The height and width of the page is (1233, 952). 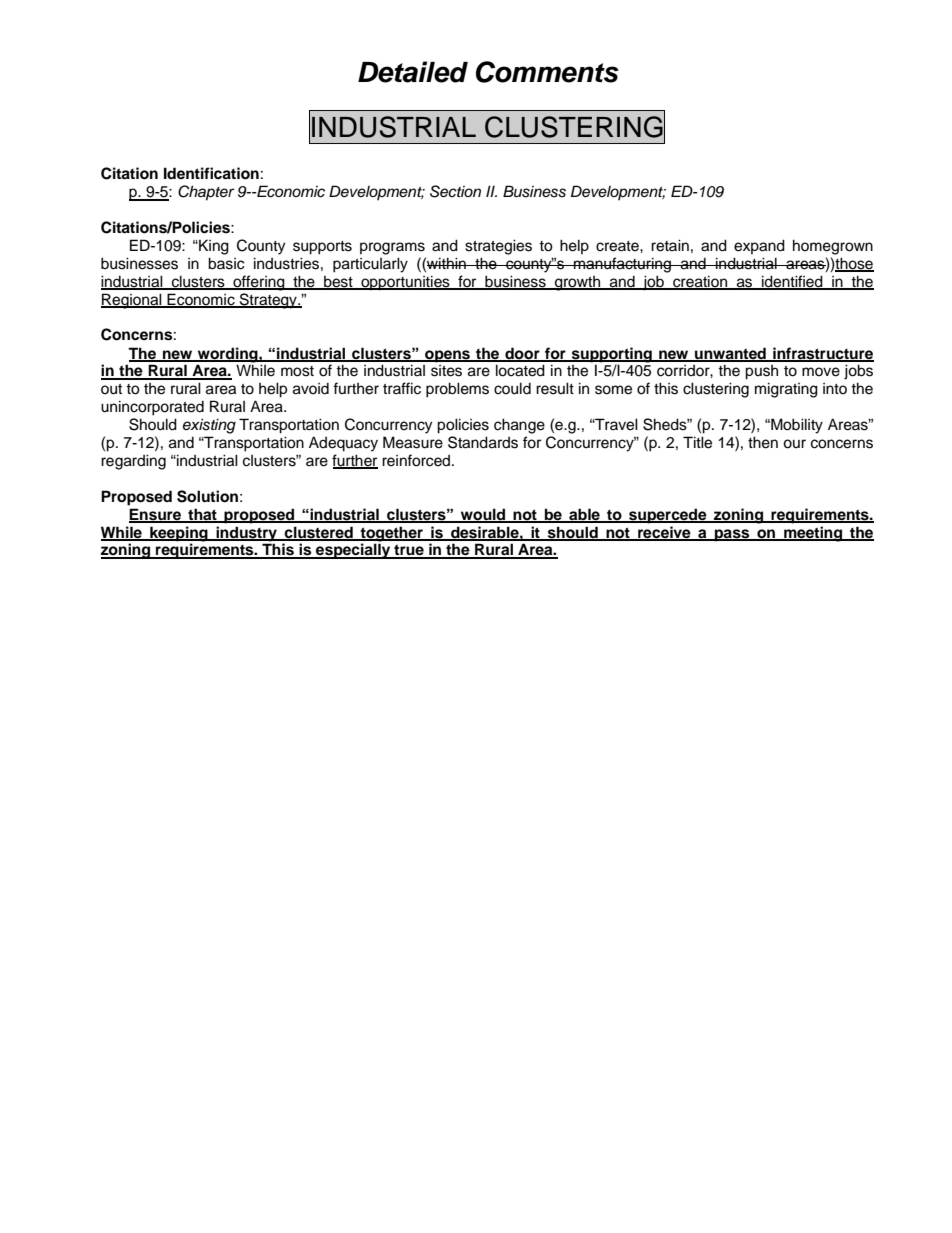 What do you see at coordinates (132, 301) in the page?
I see `Regional` at bounding box center [132, 301].
